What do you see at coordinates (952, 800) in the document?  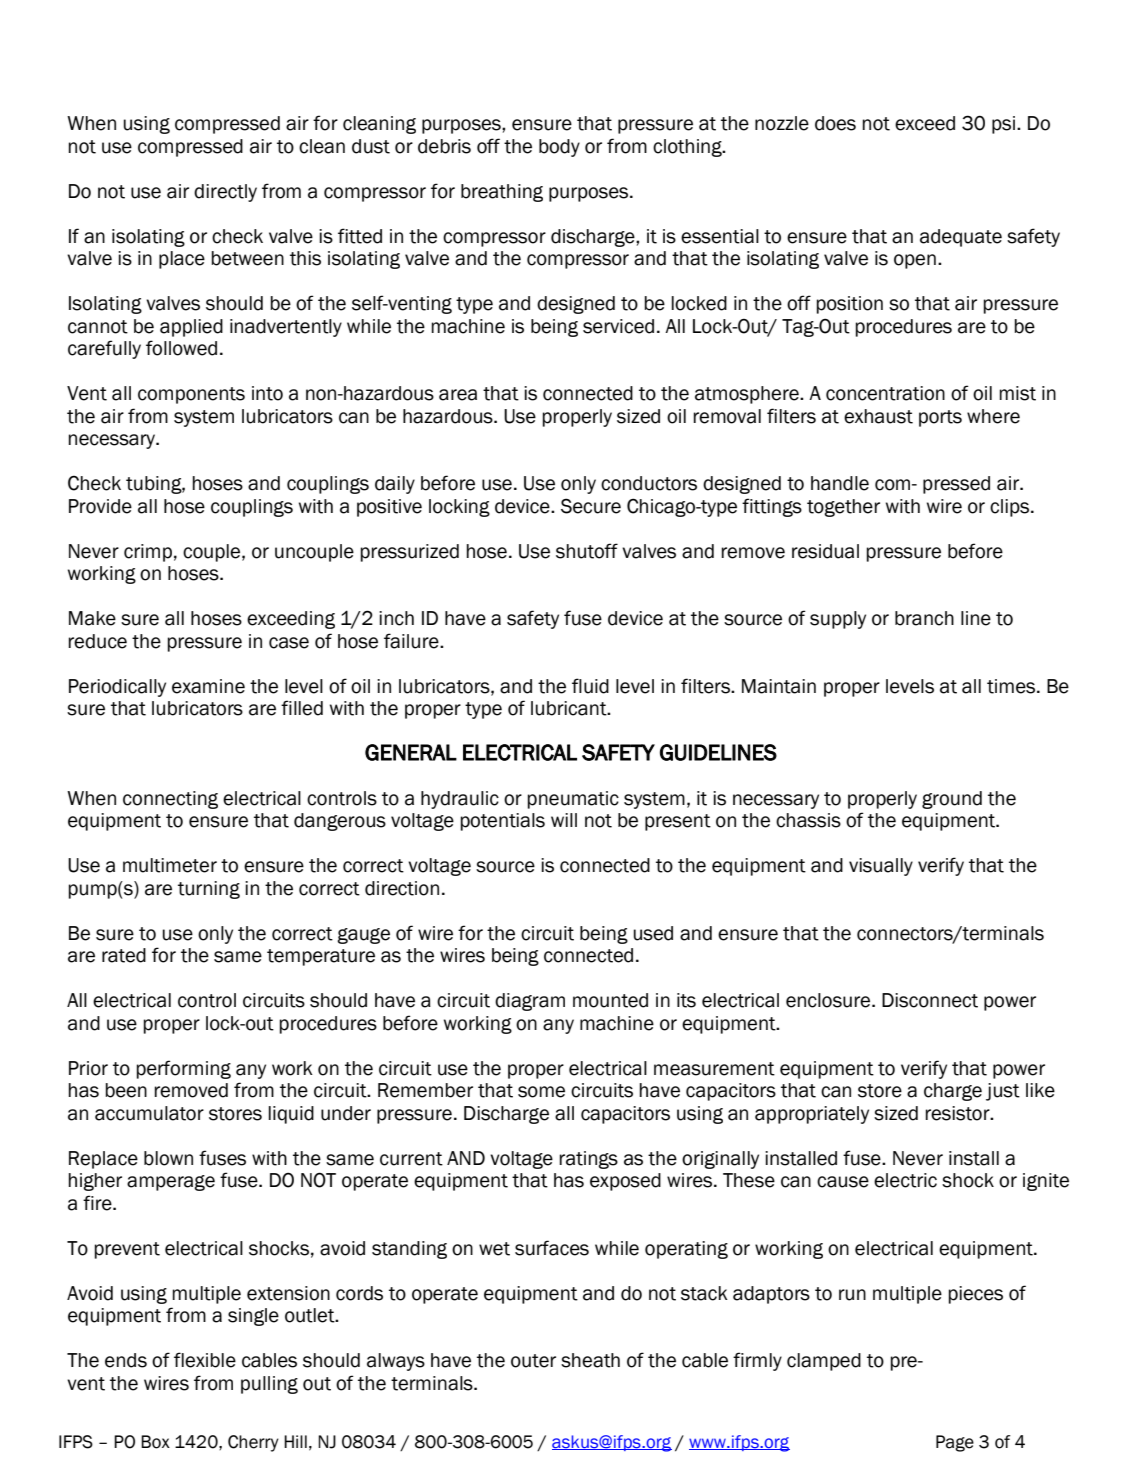 I see `ground` at bounding box center [952, 800].
